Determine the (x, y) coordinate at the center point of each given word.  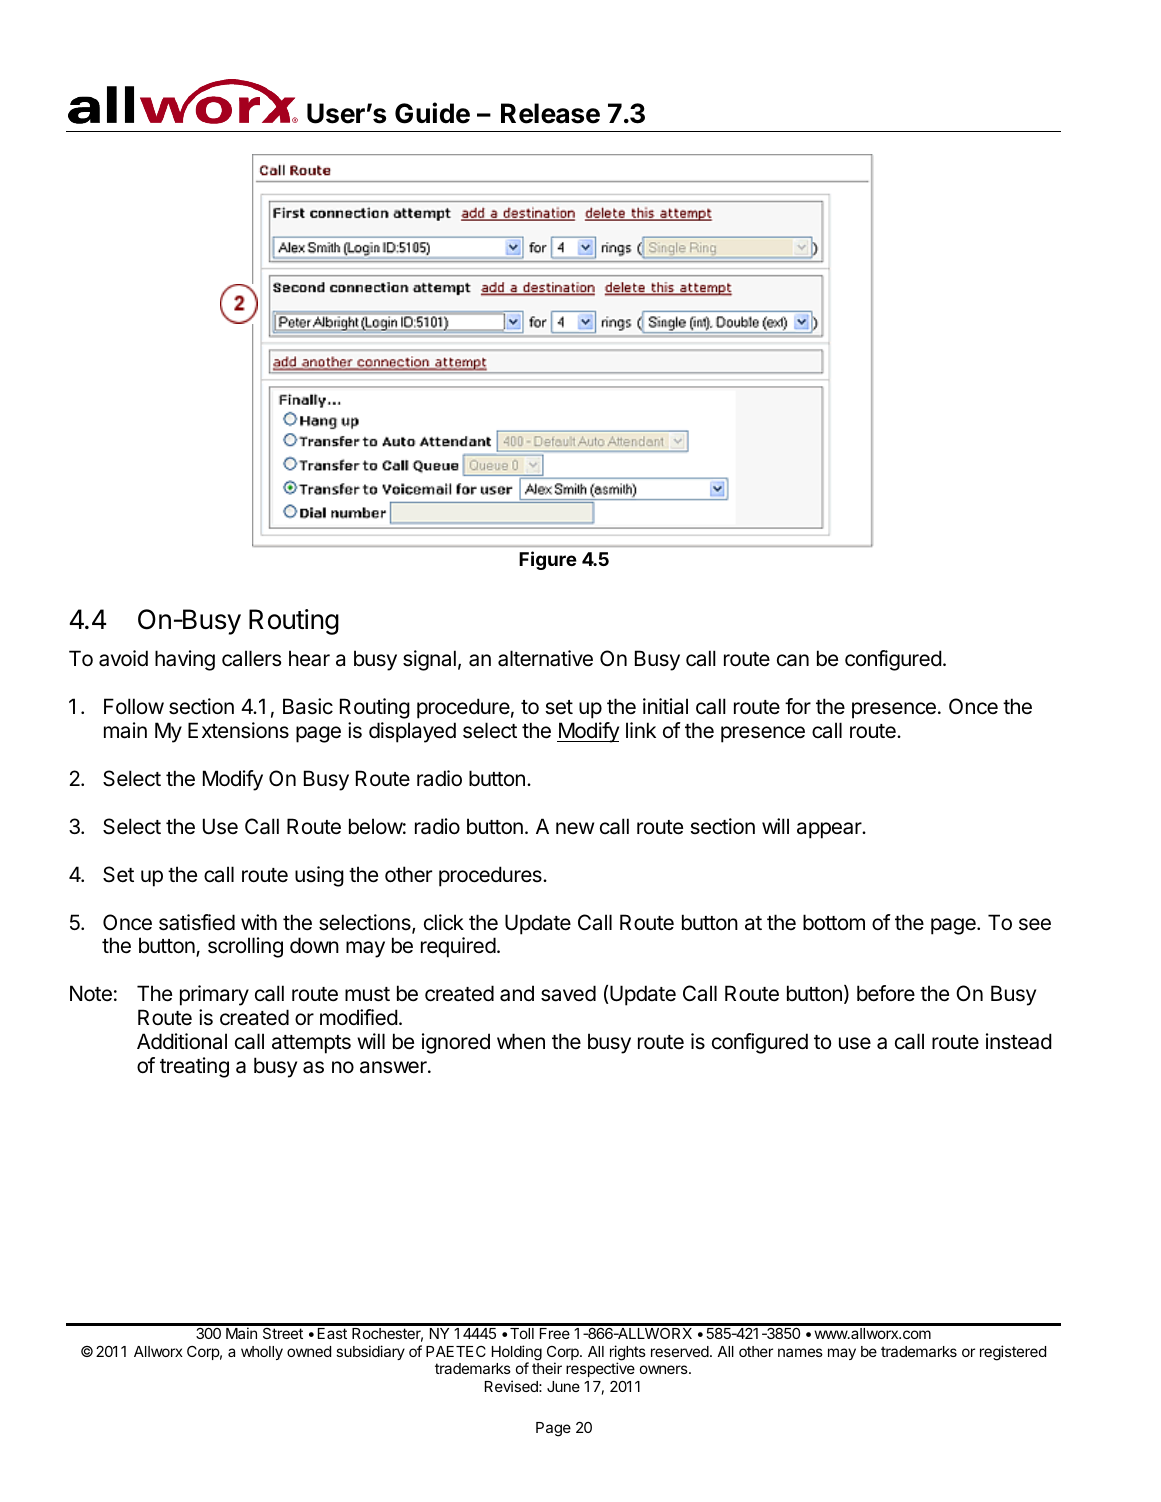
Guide (432, 113)
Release (550, 113)
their (547, 1368)
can (793, 660)
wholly (262, 1353)
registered (1013, 1353)
